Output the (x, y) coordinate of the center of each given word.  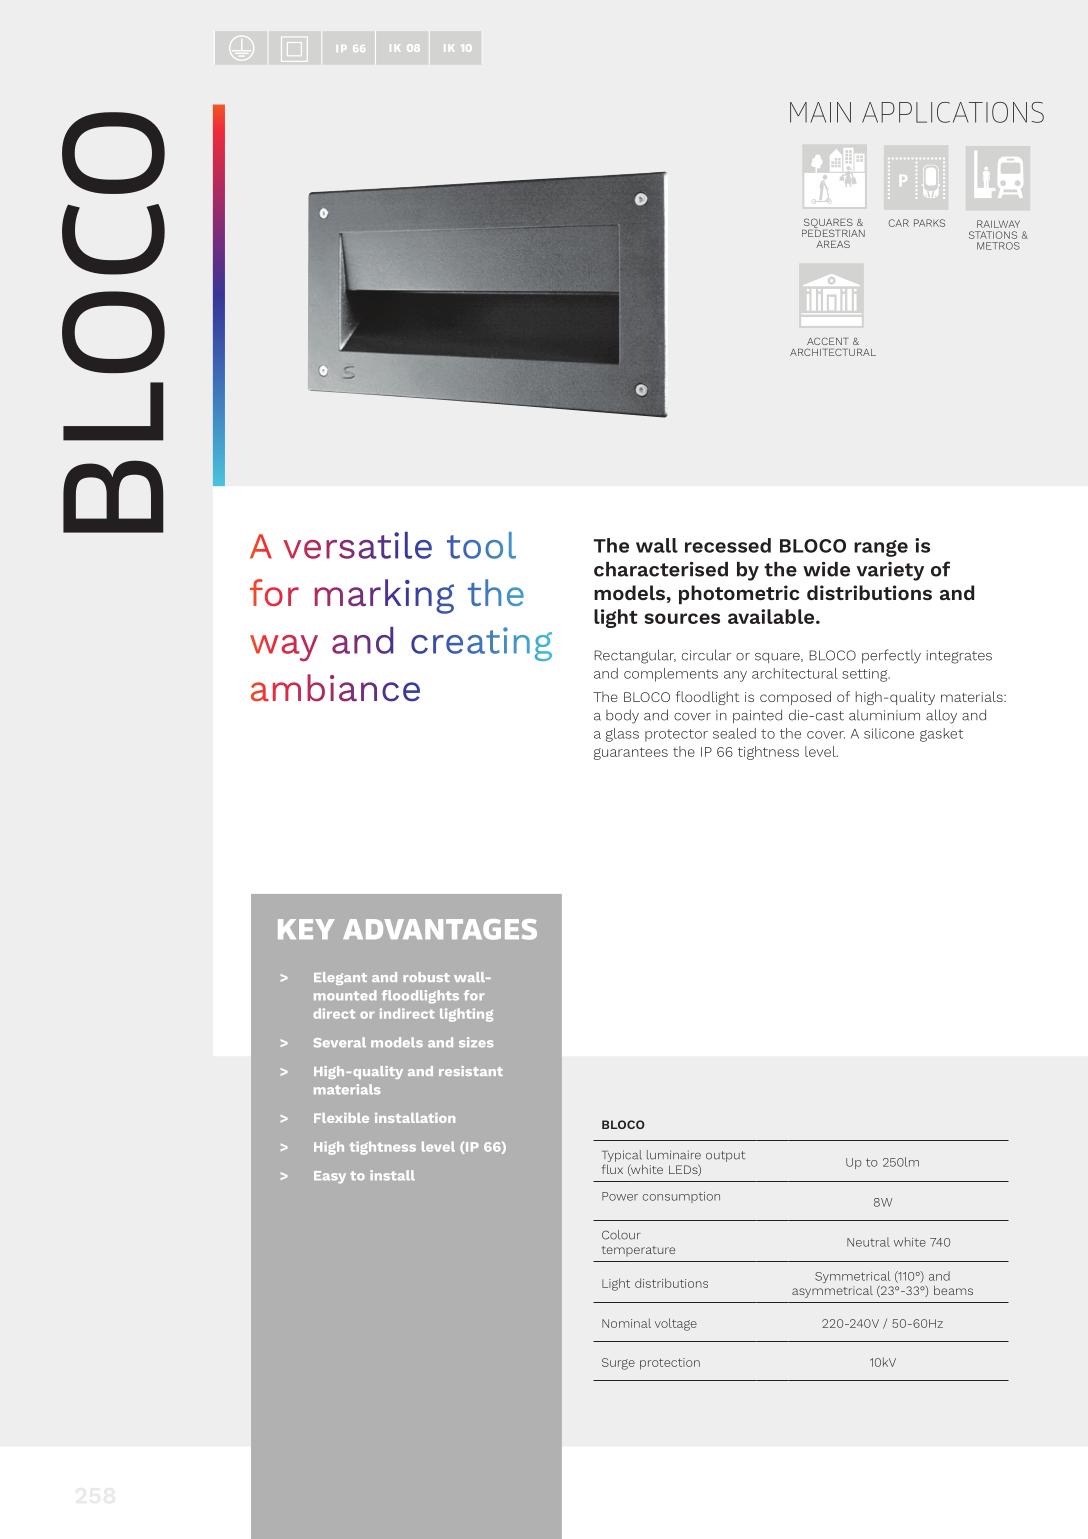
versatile (357, 545)
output (725, 1156)
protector (676, 735)
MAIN (820, 112)
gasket (941, 735)
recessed (728, 545)
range (881, 548)
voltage (676, 1324)
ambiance (335, 688)
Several (340, 1042)
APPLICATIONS (953, 112)
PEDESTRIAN (833, 232)
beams (953, 1290)
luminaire (674, 1155)
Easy (330, 1177)
